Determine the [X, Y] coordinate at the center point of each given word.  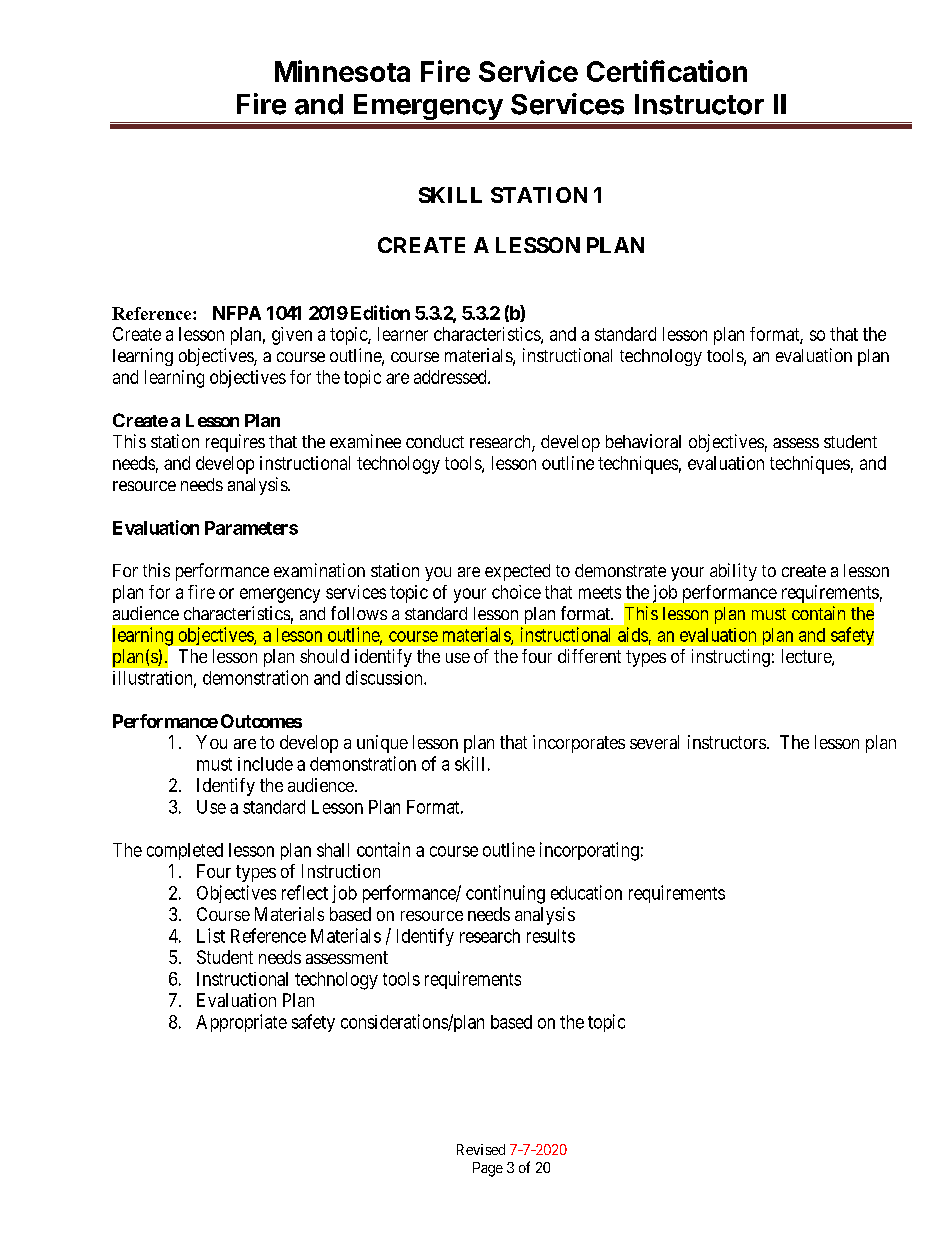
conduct [435, 441]
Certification [667, 71]
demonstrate [620, 570]
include [265, 764]
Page [488, 1169]
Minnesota [342, 71]
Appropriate [241, 1023]
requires [235, 443]
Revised [481, 1149]
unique [382, 744]
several [654, 742]
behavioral [643, 441]
